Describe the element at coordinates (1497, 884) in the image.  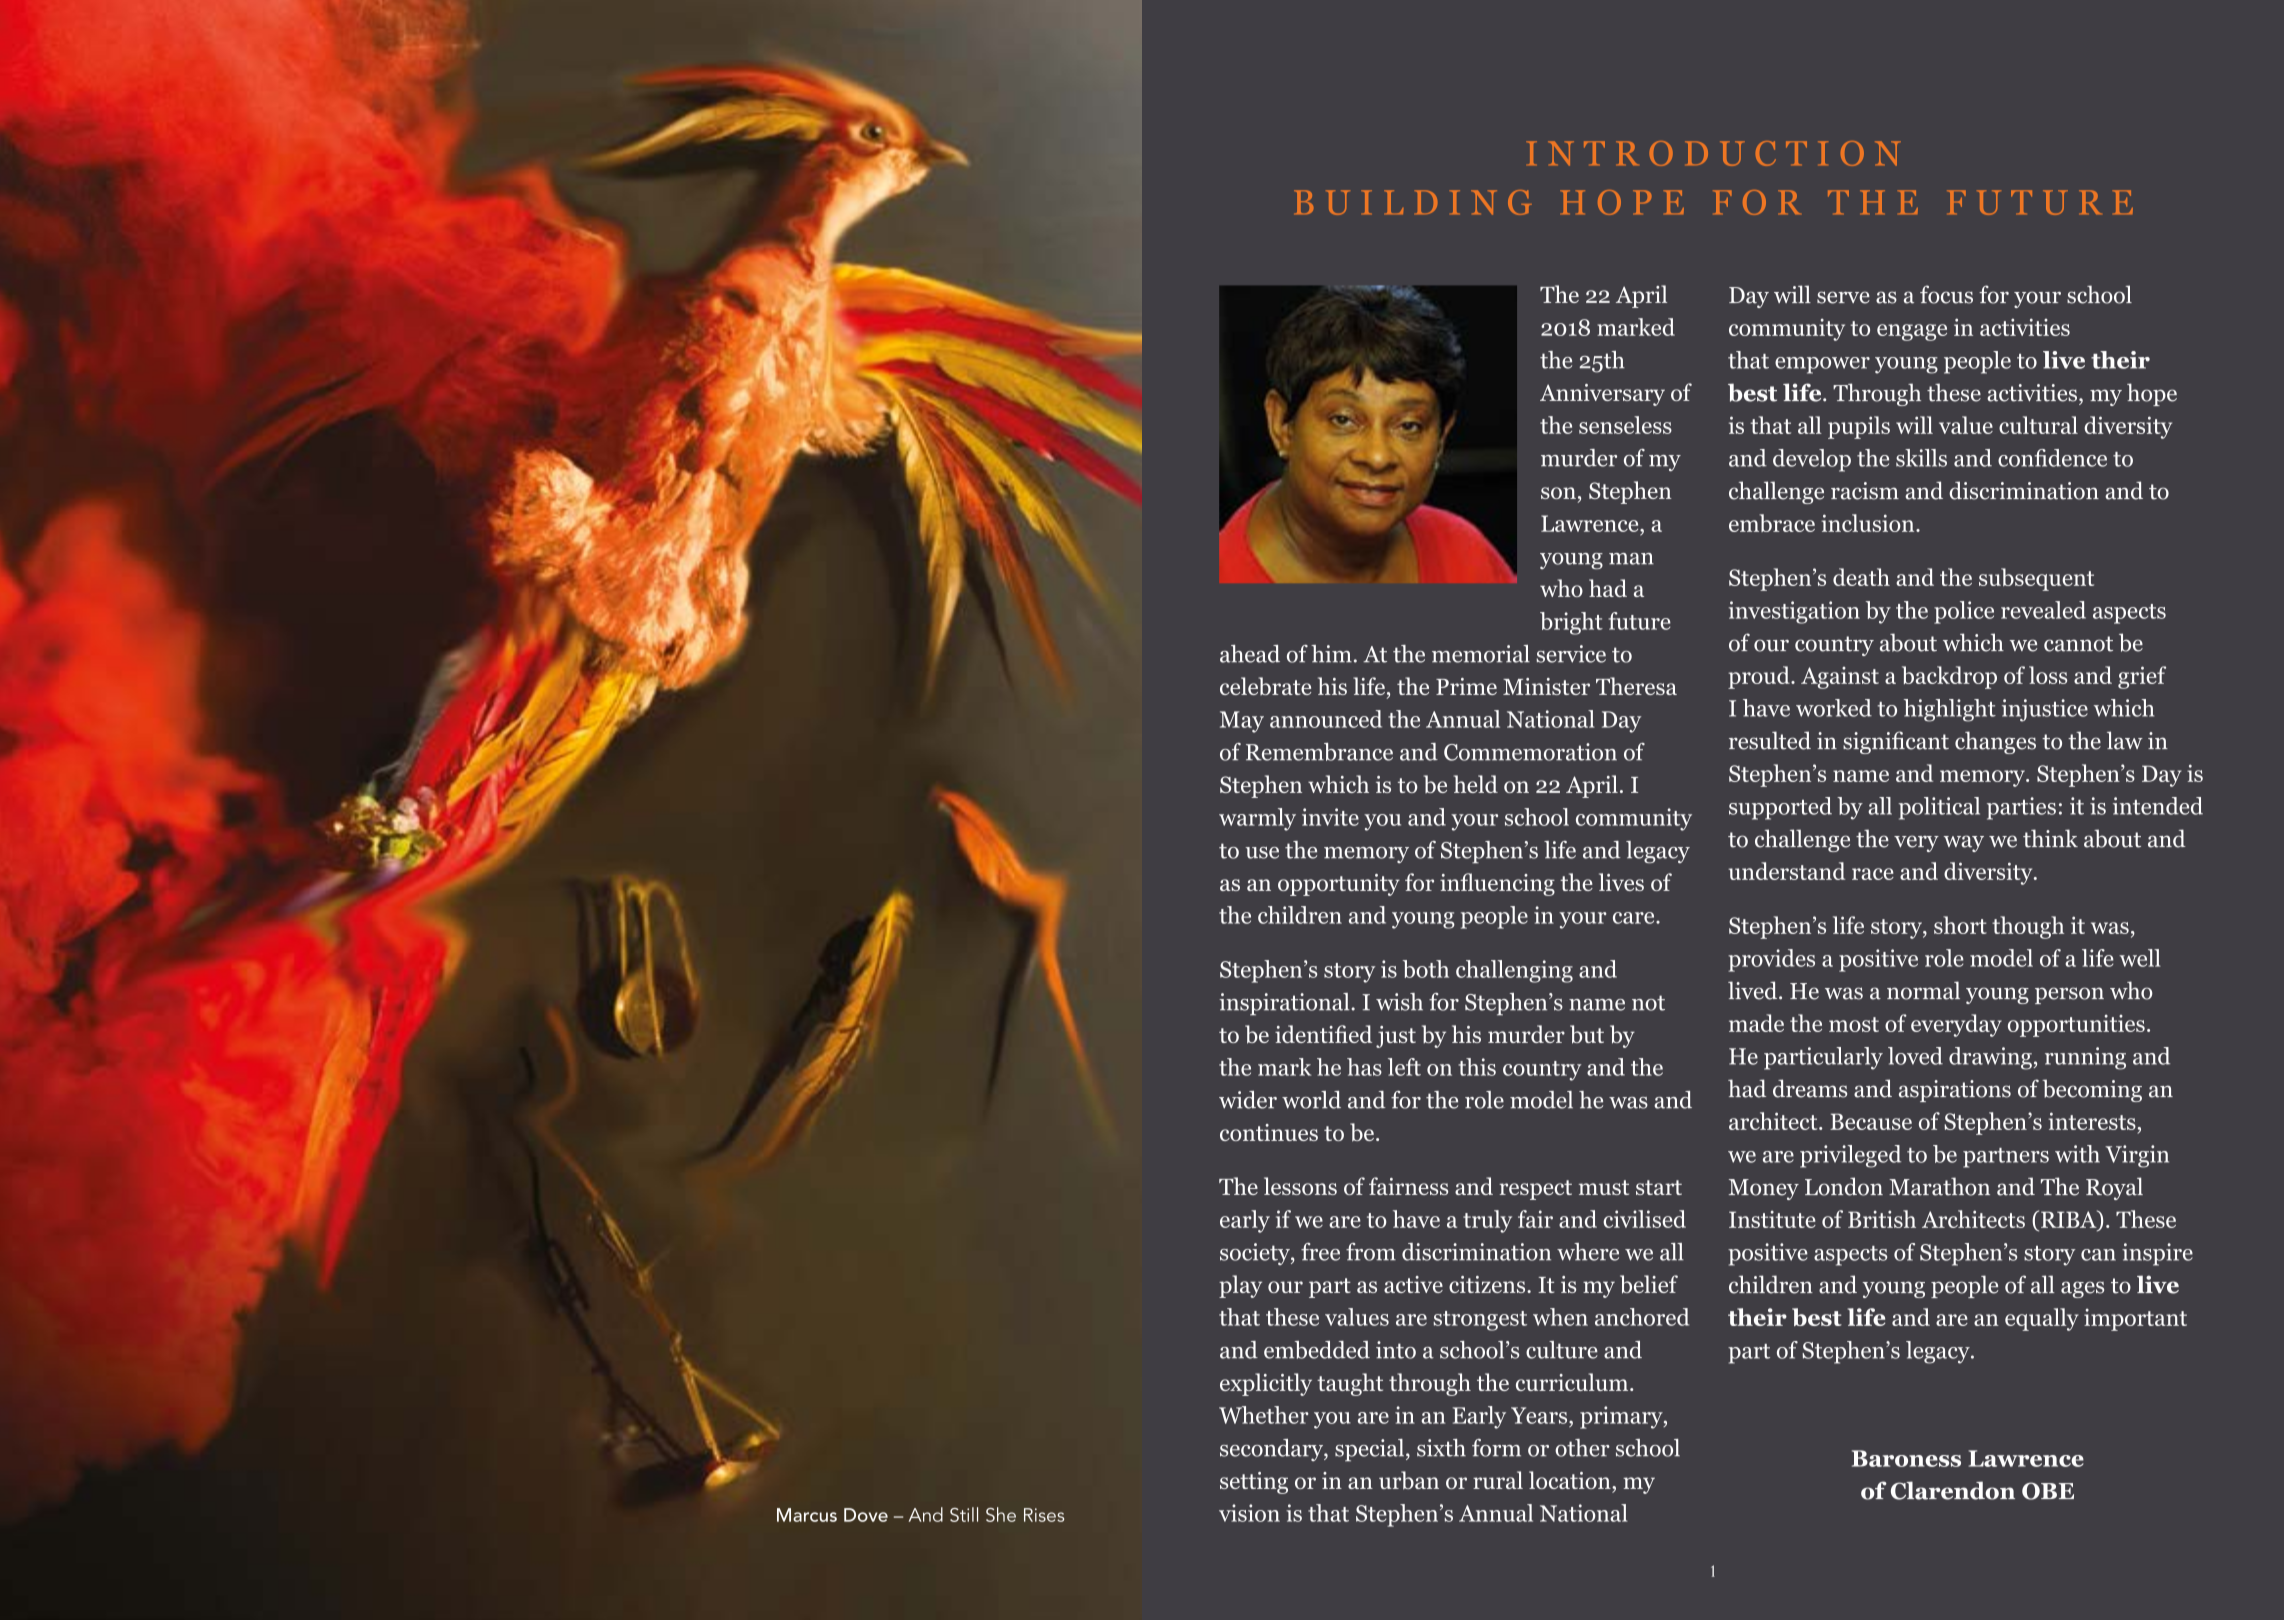
I see `influencing` at that location.
